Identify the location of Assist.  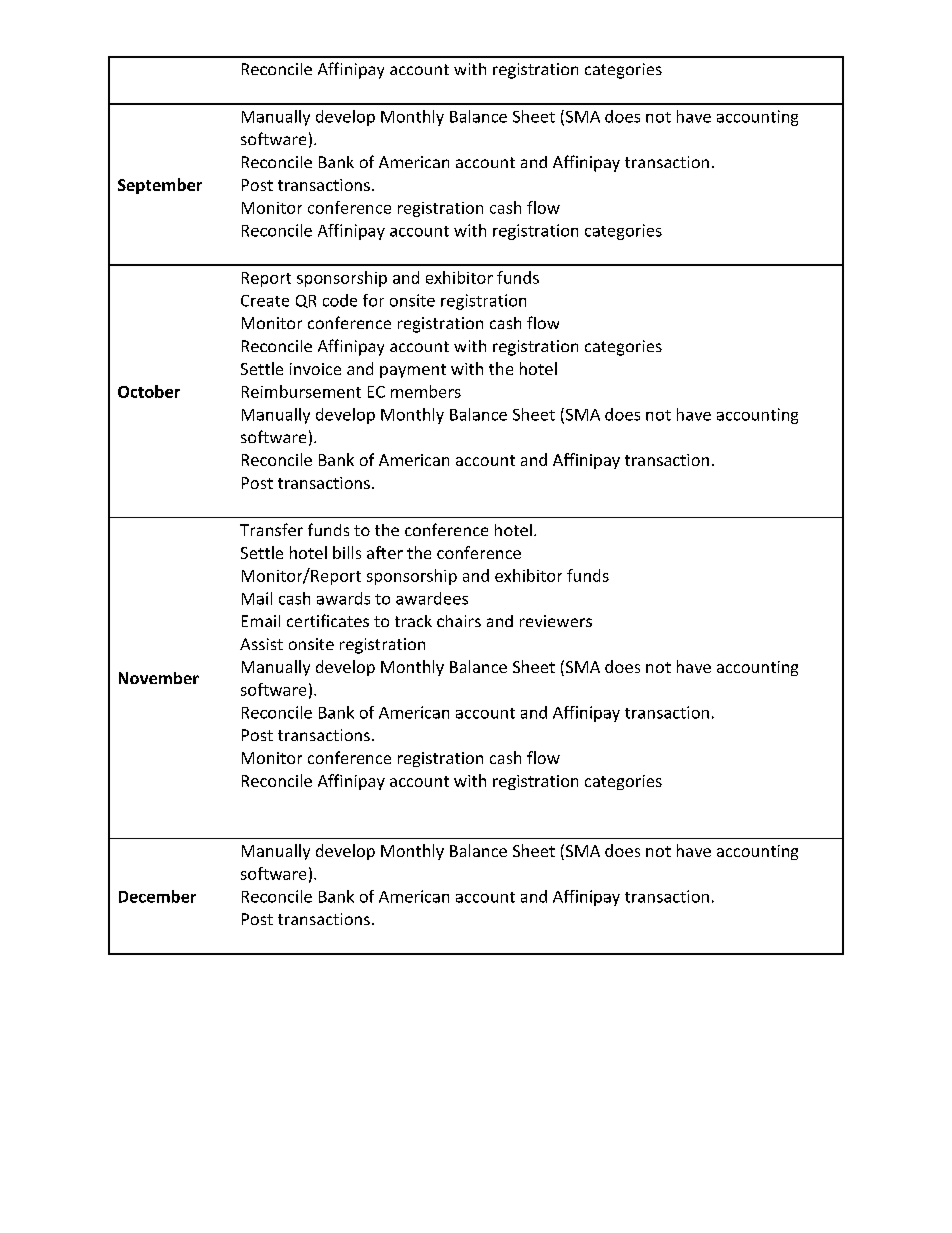
(261, 644).
